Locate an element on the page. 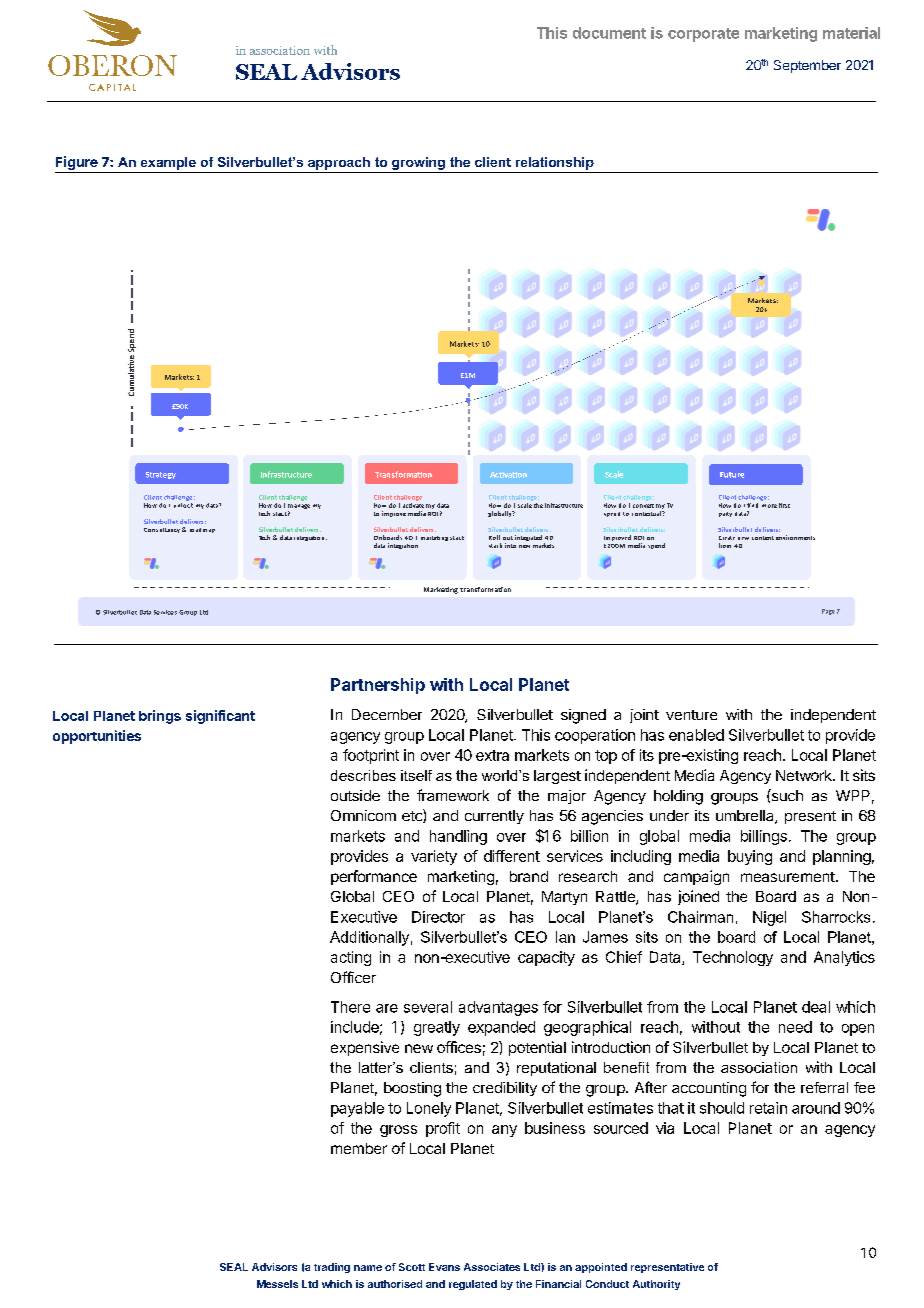 The image size is (924, 1308). venture is located at coordinates (691, 715).
